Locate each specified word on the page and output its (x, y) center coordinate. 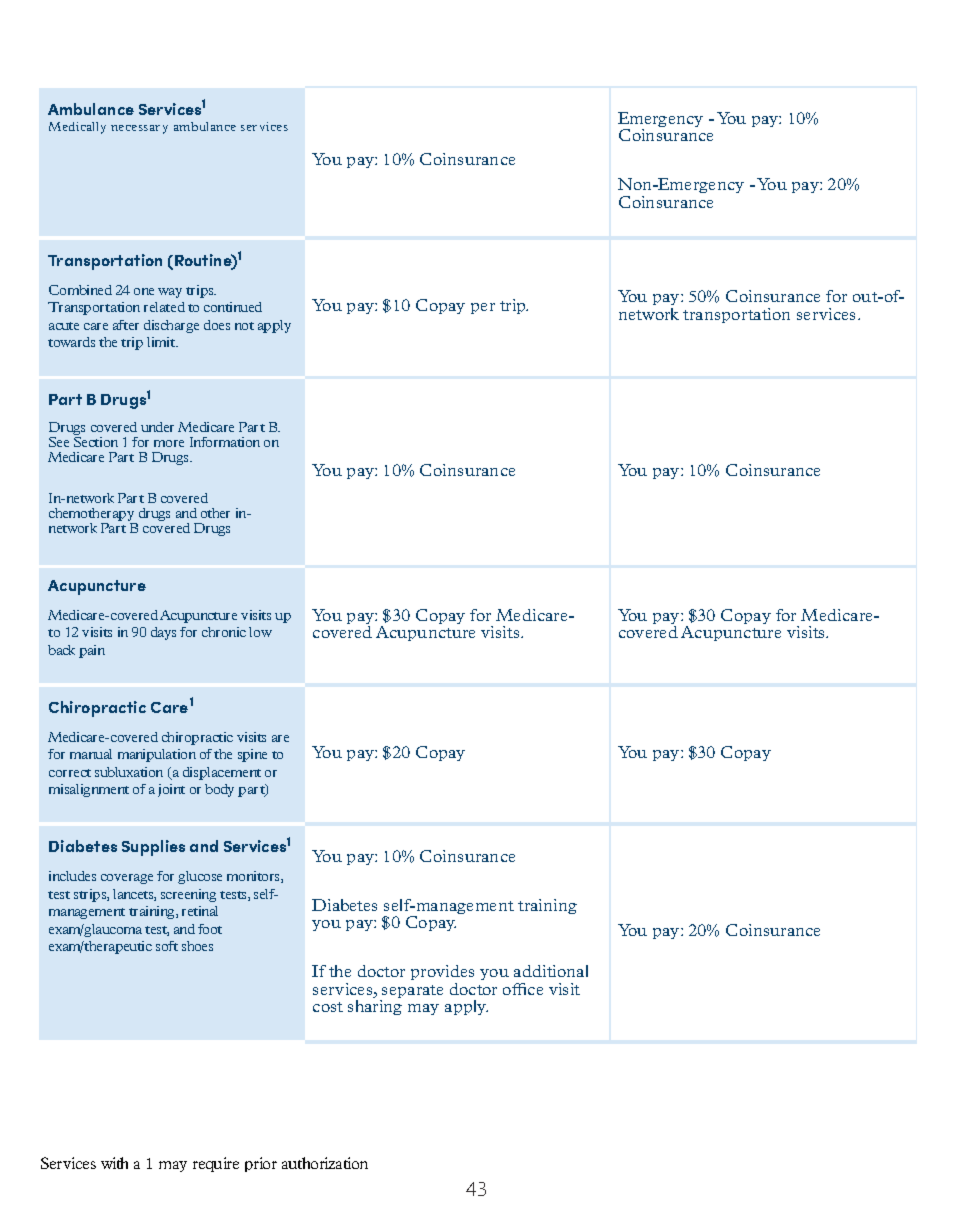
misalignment (89, 790)
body (219, 790)
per (483, 308)
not (244, 326)
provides (442, 972)
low (260, 632)
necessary (139, 129)
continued (233, 307)
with (114, 1163)
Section (96, 440)
